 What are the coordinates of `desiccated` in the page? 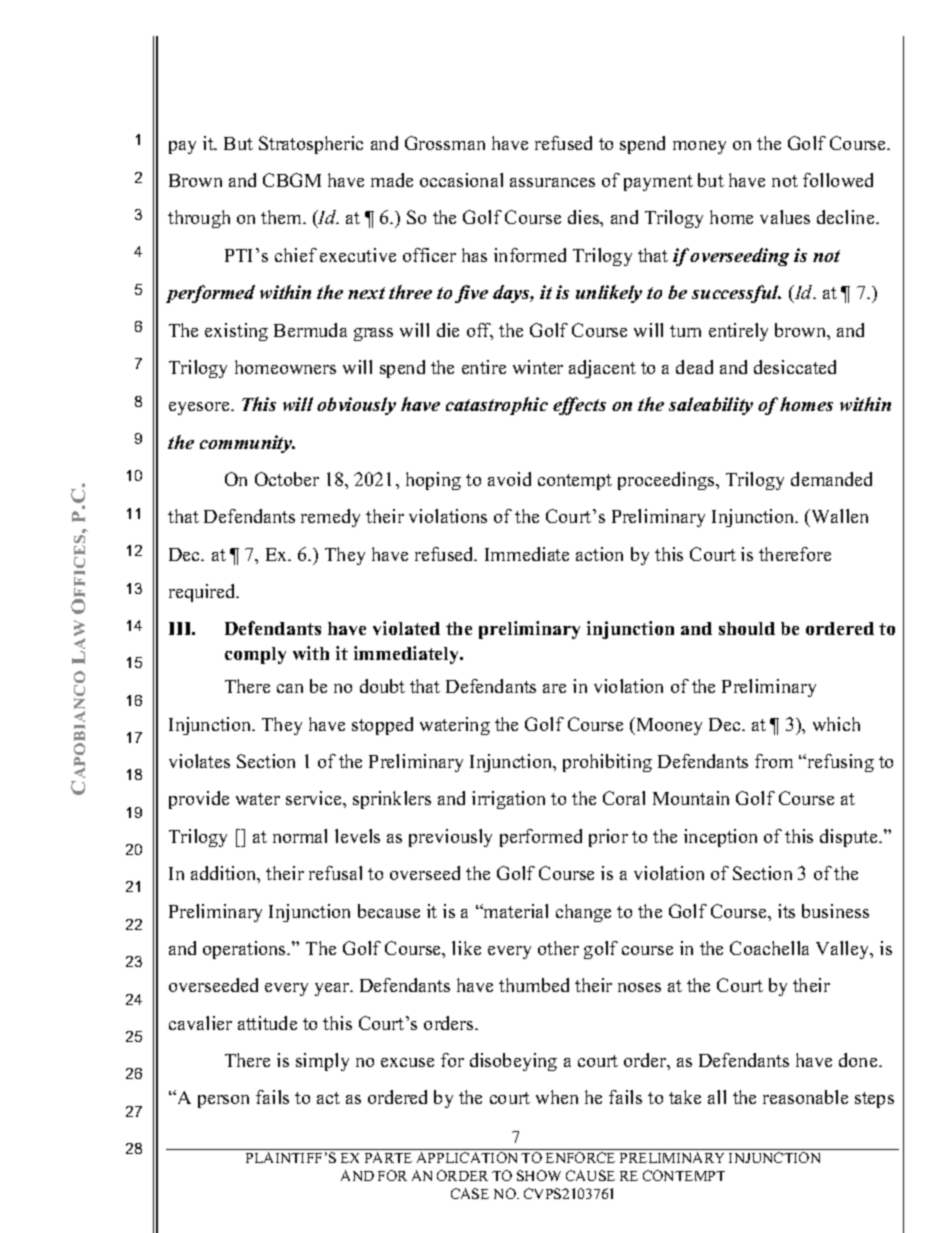 It's located at (795, 367).
